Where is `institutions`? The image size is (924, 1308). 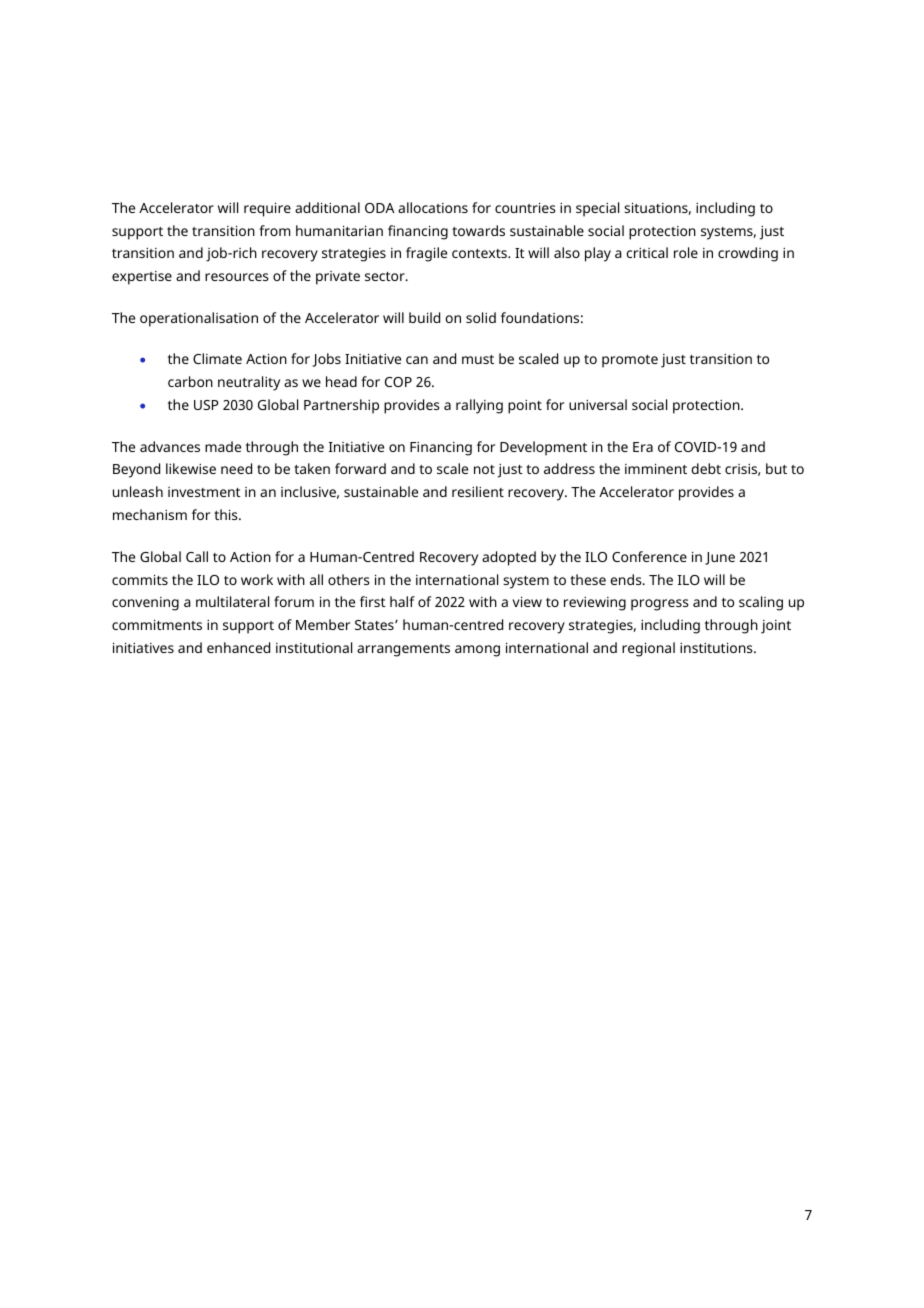 institutions is located at coordinates (717, 647).
